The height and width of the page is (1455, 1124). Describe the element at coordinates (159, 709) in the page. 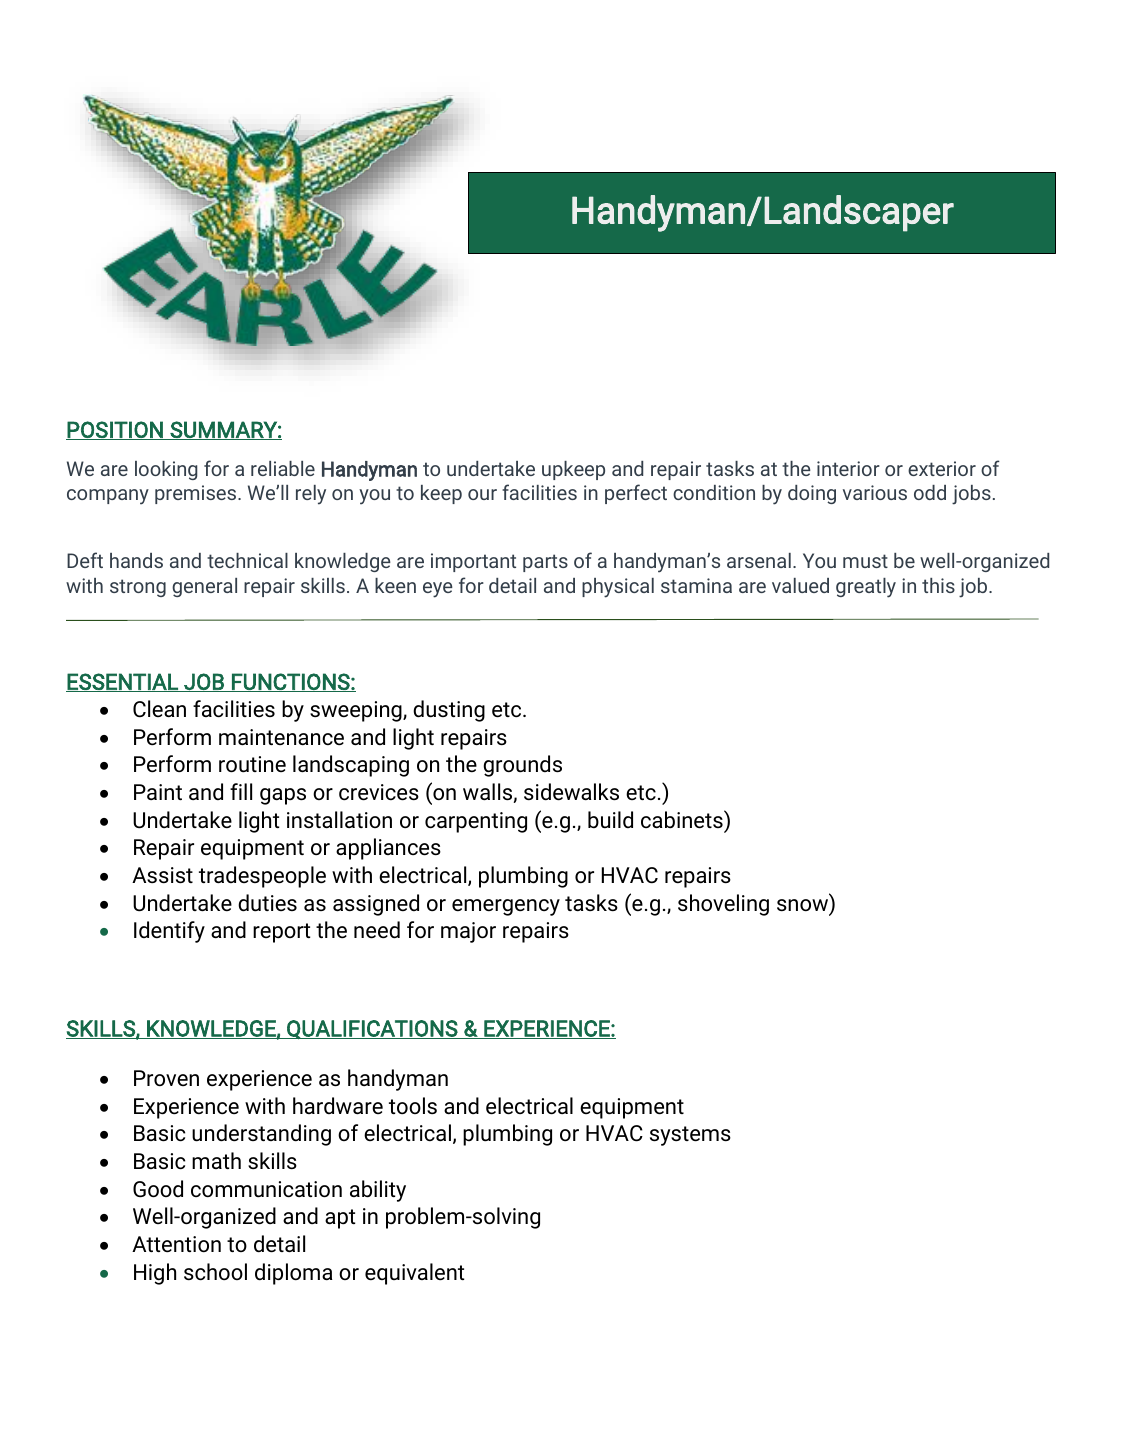

I see `Clean` at that location.
